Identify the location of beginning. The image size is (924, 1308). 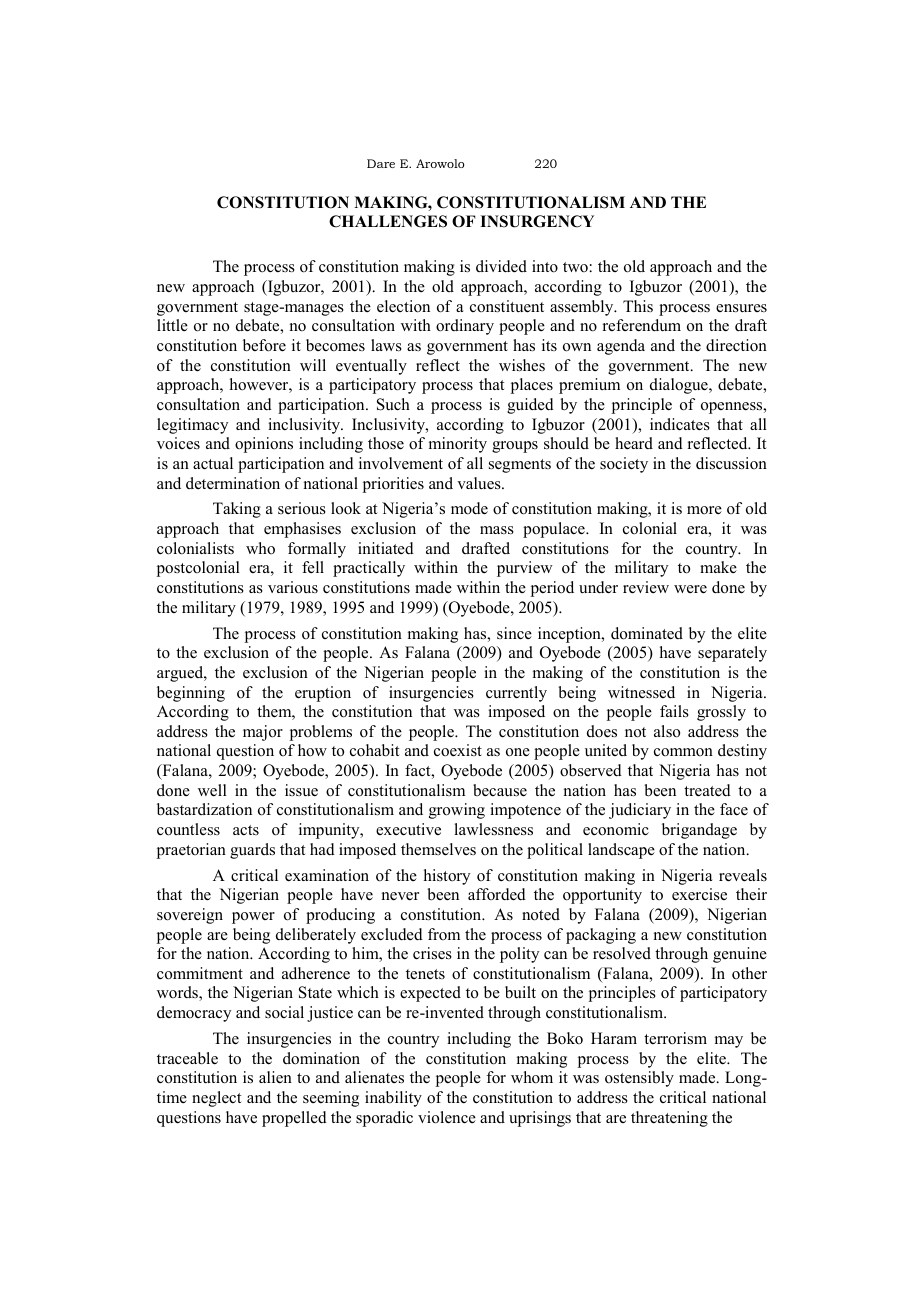
(191, 694).
